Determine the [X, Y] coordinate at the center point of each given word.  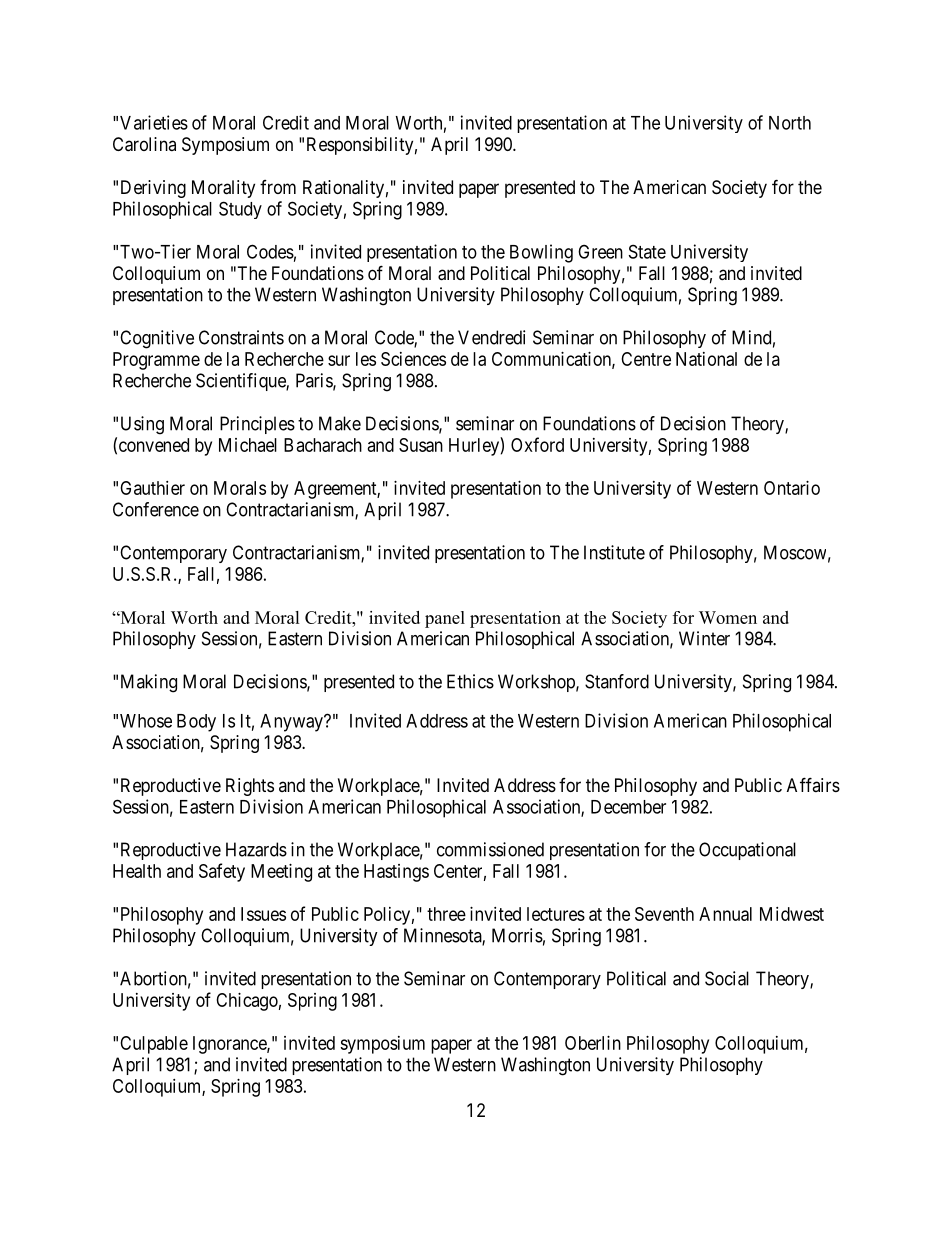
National [706, 359]
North [790, 123]
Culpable [154, 1045]
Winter [704, 638]
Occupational [747, 851]
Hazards [256, 849]
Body [196, 723]
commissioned [490, 849]
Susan [421, 445]
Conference [156, 509]
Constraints [241, 337]
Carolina [144, 144]
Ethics [470, 681]
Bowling [541, 253]
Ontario [792, 488]
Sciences [413, 359]
